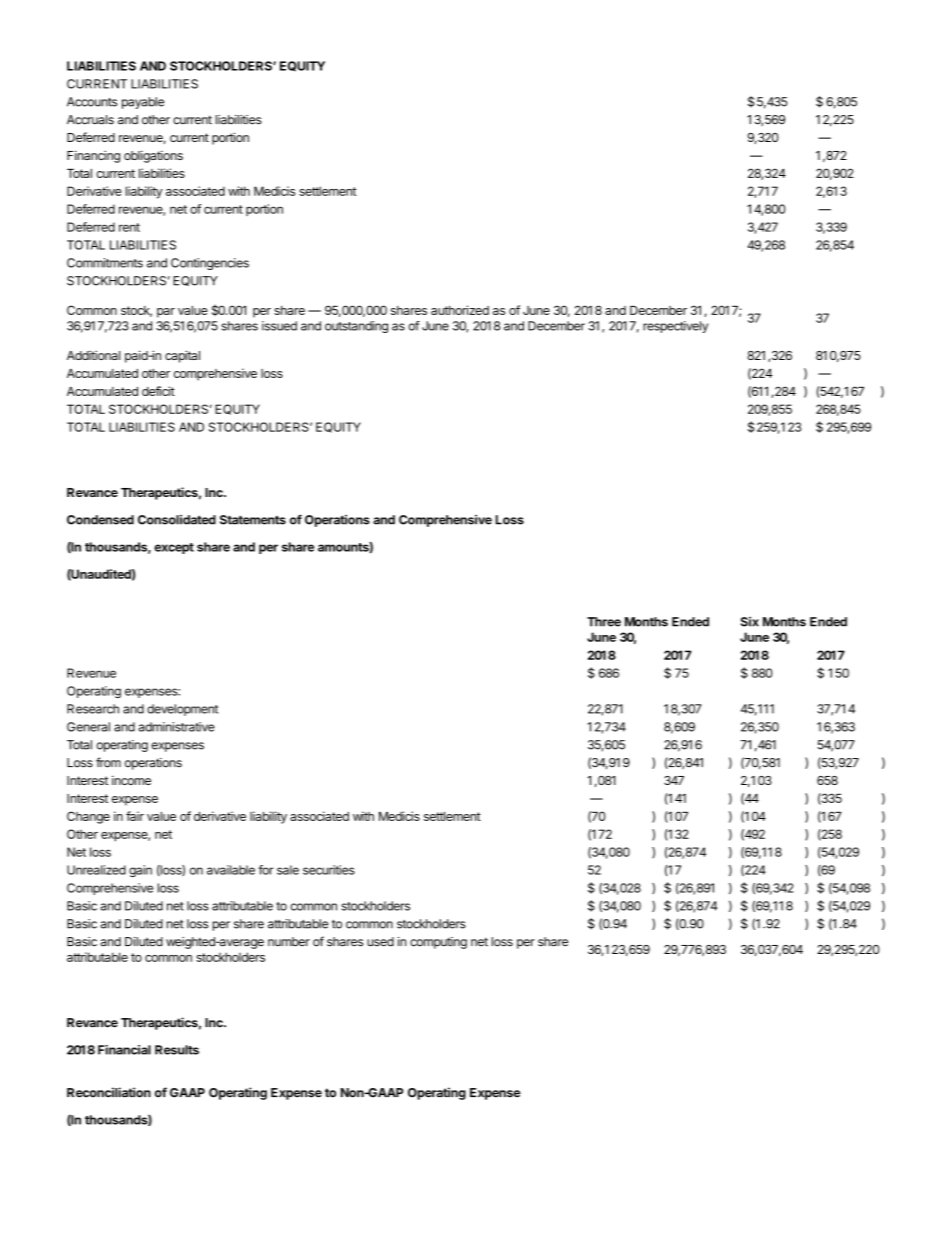 Image resolution: width=952 pixels, height=1233 pixels. I want to click on Three, so click(604, 622).
